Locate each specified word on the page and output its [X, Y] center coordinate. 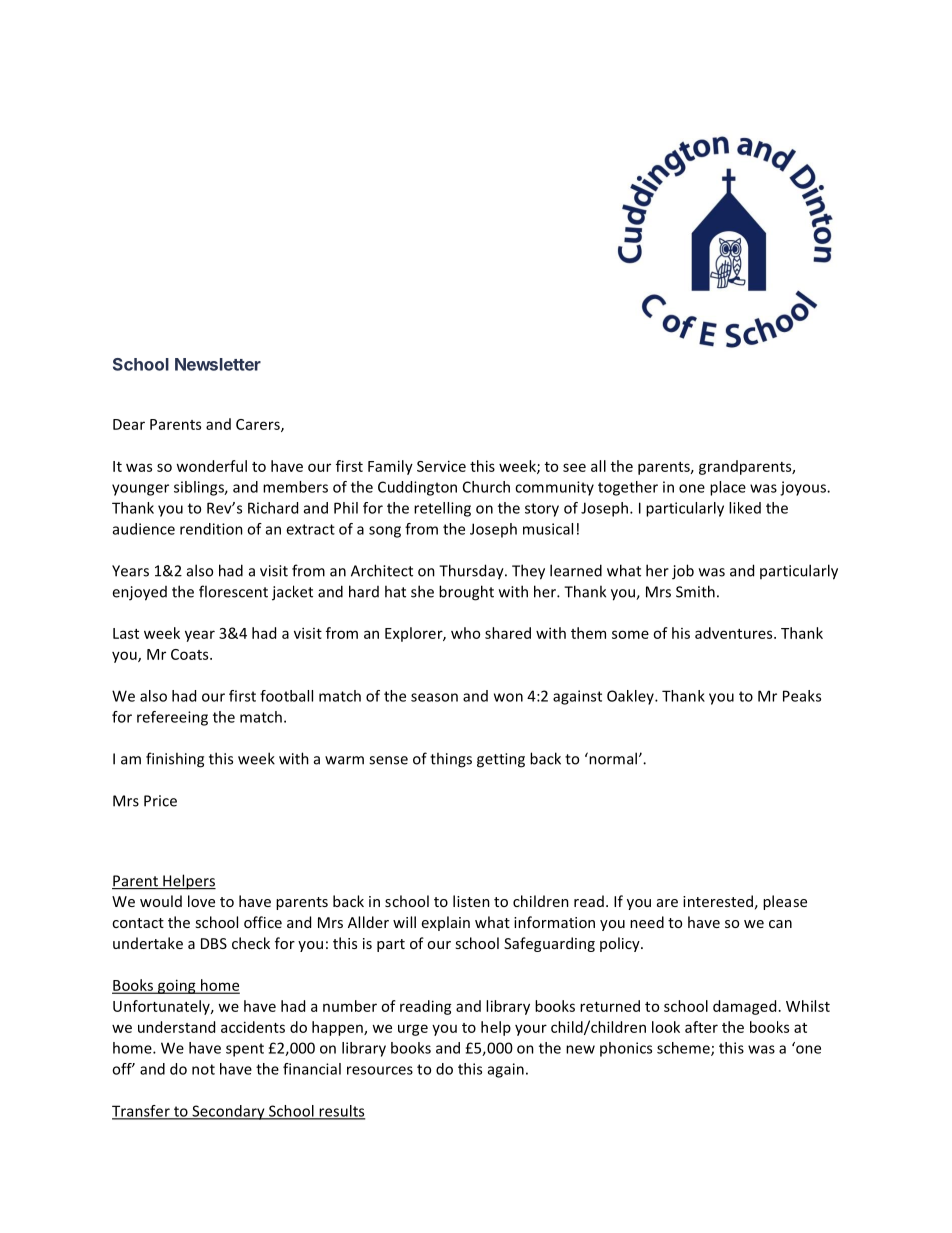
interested [718, 901]
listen [471, 901]
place [728, 488]
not [203, 1069]
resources [380, 1070]
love [201, 901]
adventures [735, 633]
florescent [233, 591]
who [465, 633]
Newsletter [218, 364]
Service [441, 466]
